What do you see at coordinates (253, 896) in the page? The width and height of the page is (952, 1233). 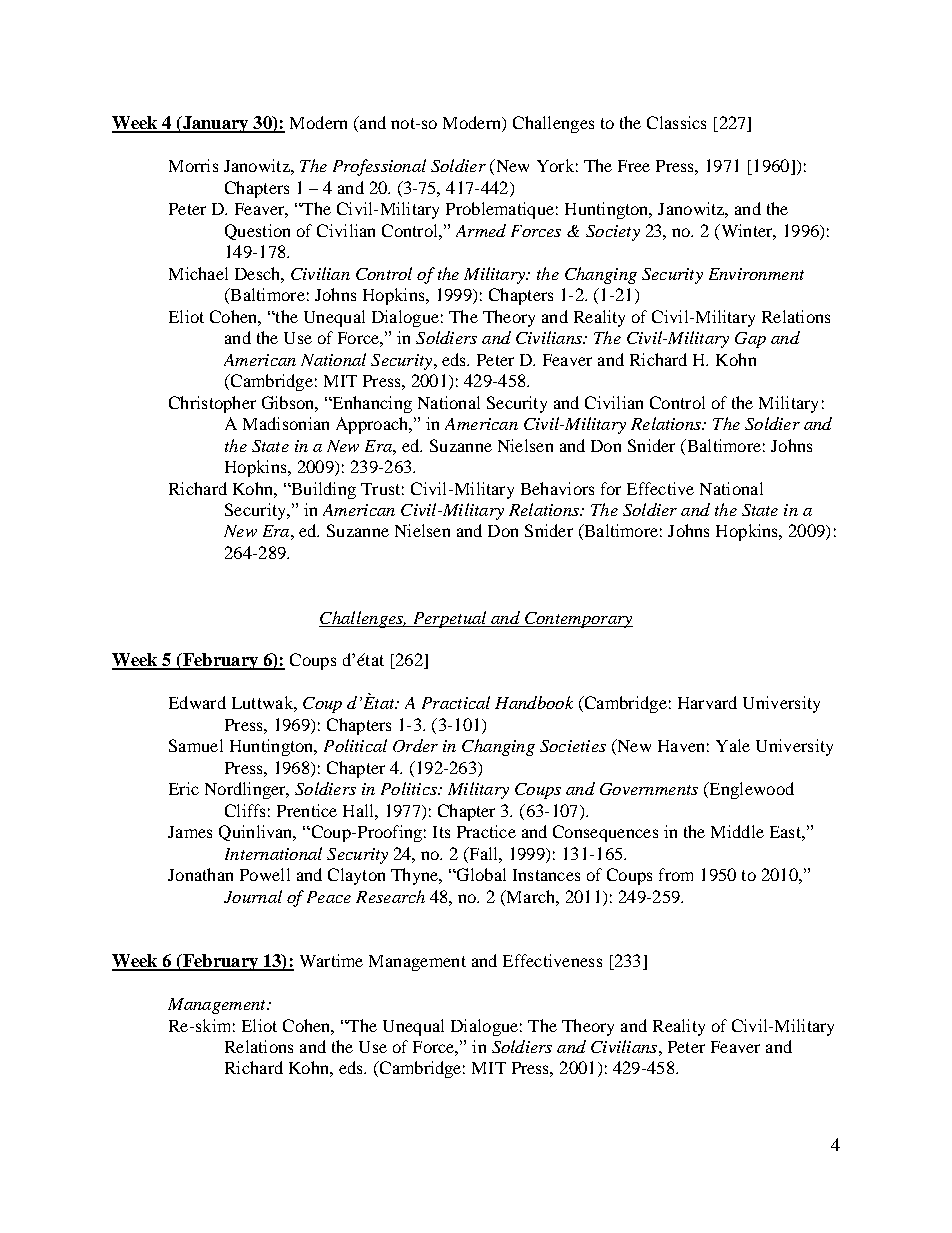 I see `Journal` at bounding box center [253, 896].
